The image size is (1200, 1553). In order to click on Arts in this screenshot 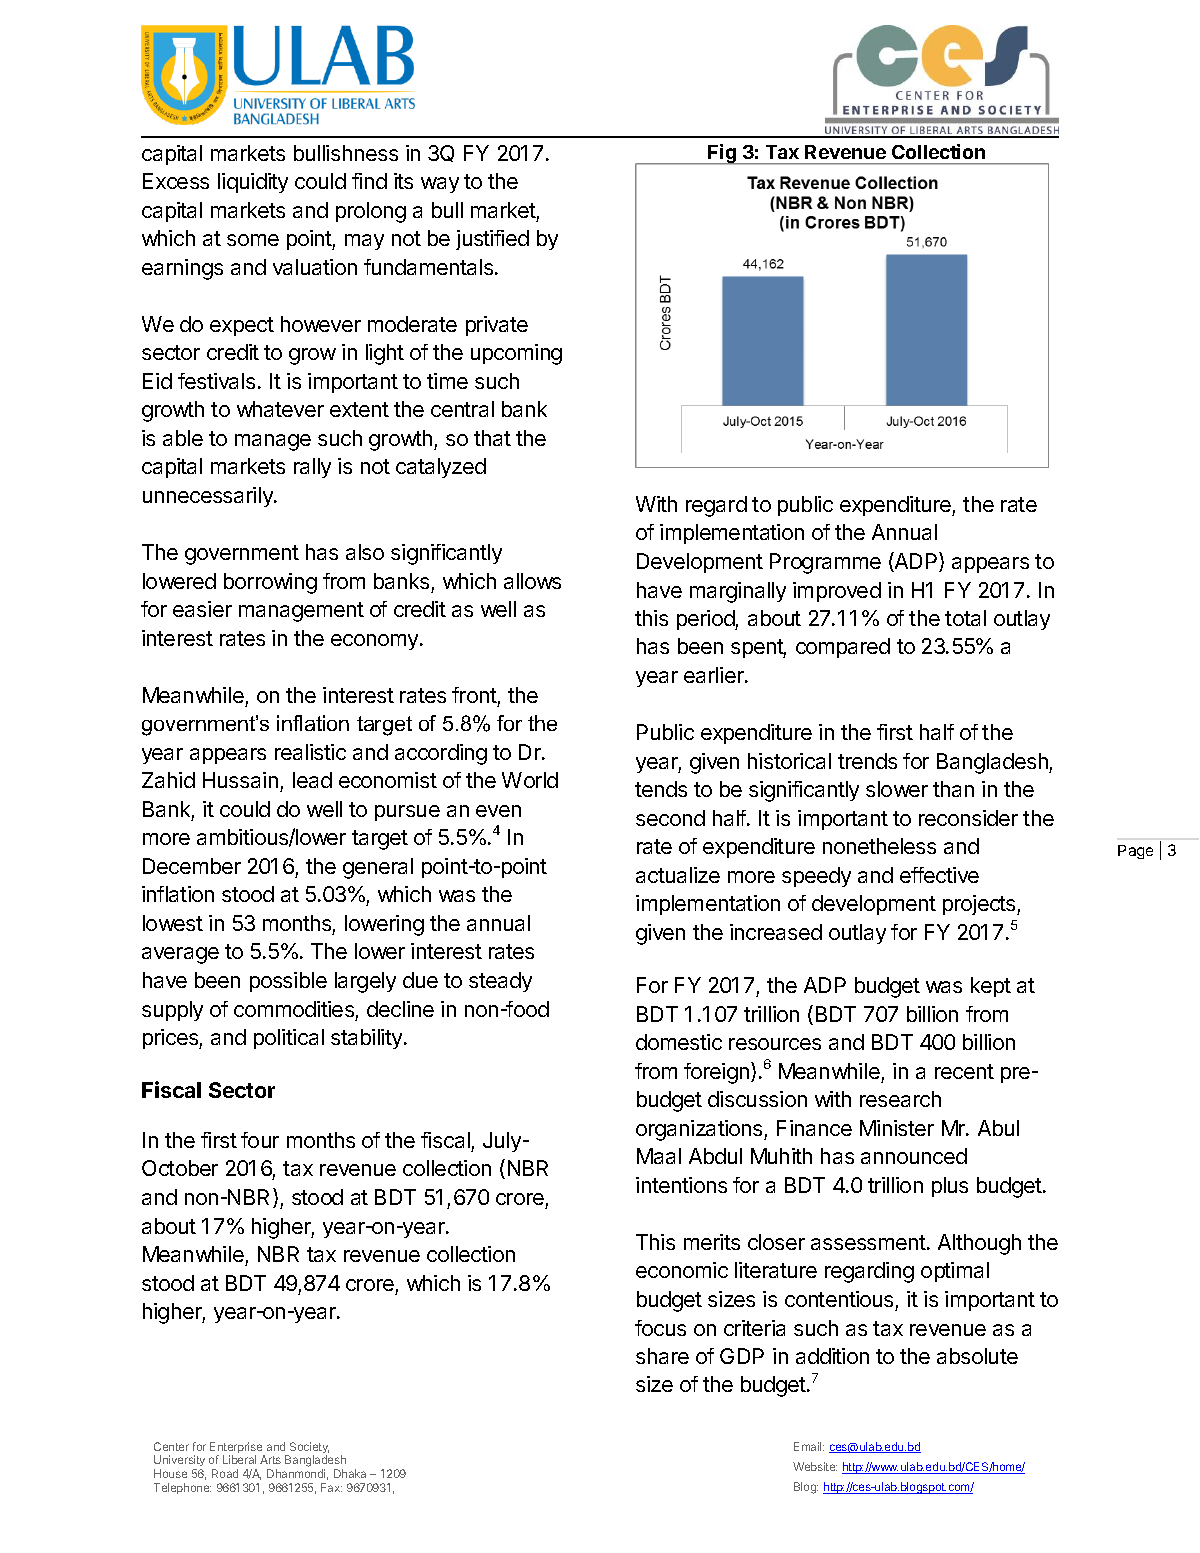, I will do `click(270, 1459)`.
